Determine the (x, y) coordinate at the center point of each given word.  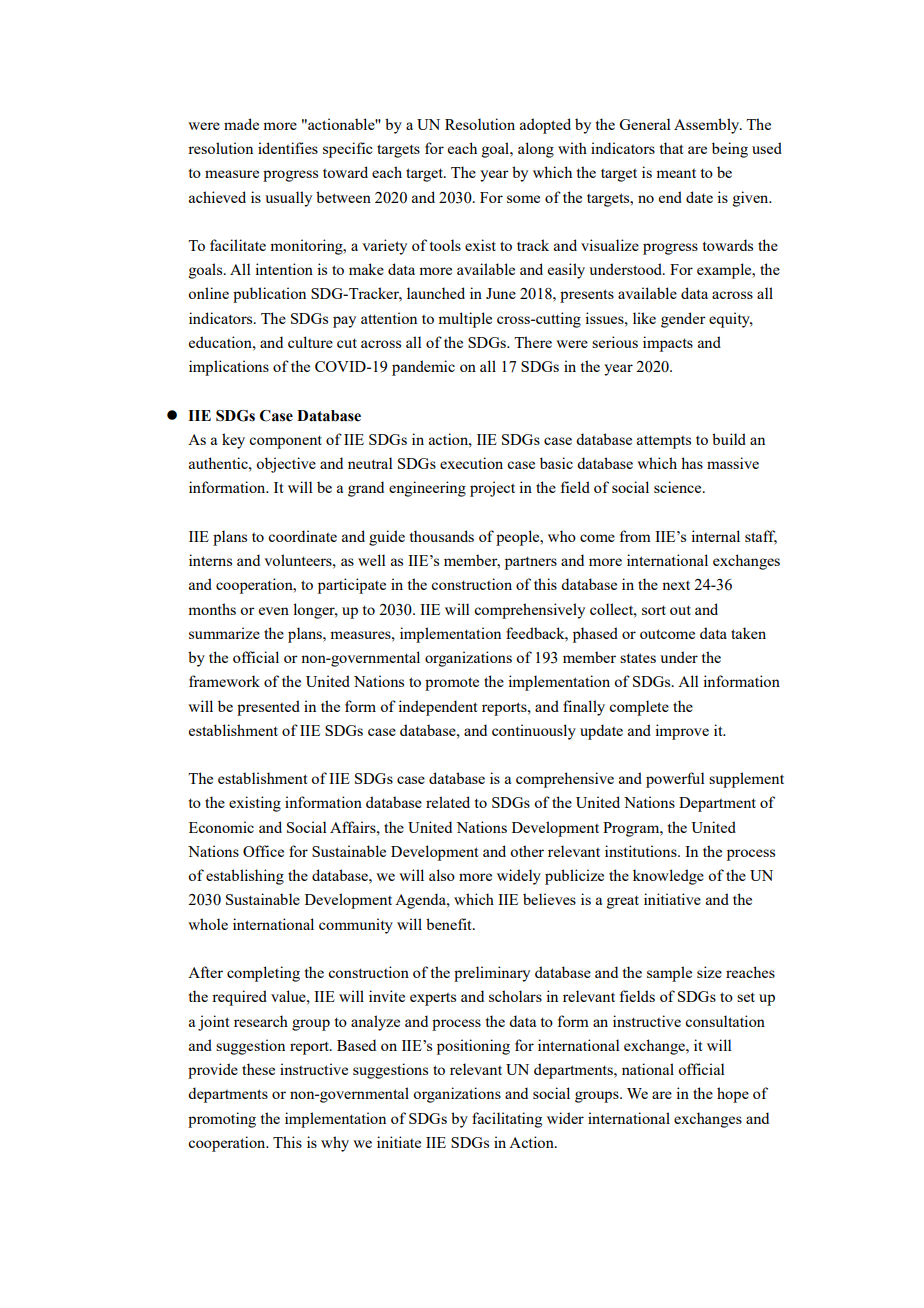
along (536, 150)
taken (748, 633)
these (258, 1069)
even (274, 611)
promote (452, 684)
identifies (288, 148)
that (671, 148)
